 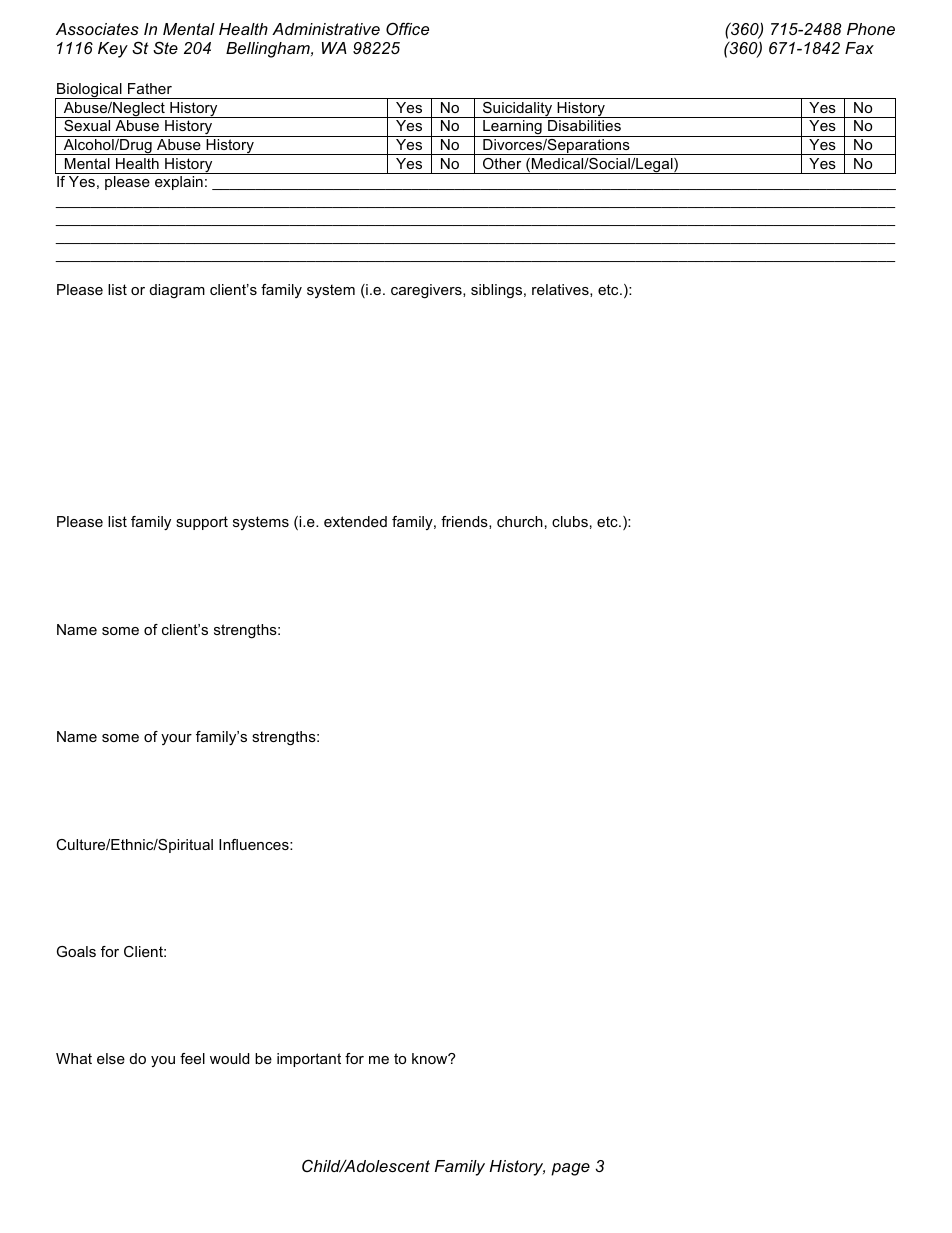 What do you see at coordinates (520, 521) in the screenshot?
I see `church` at bounding box center [520, 521].
